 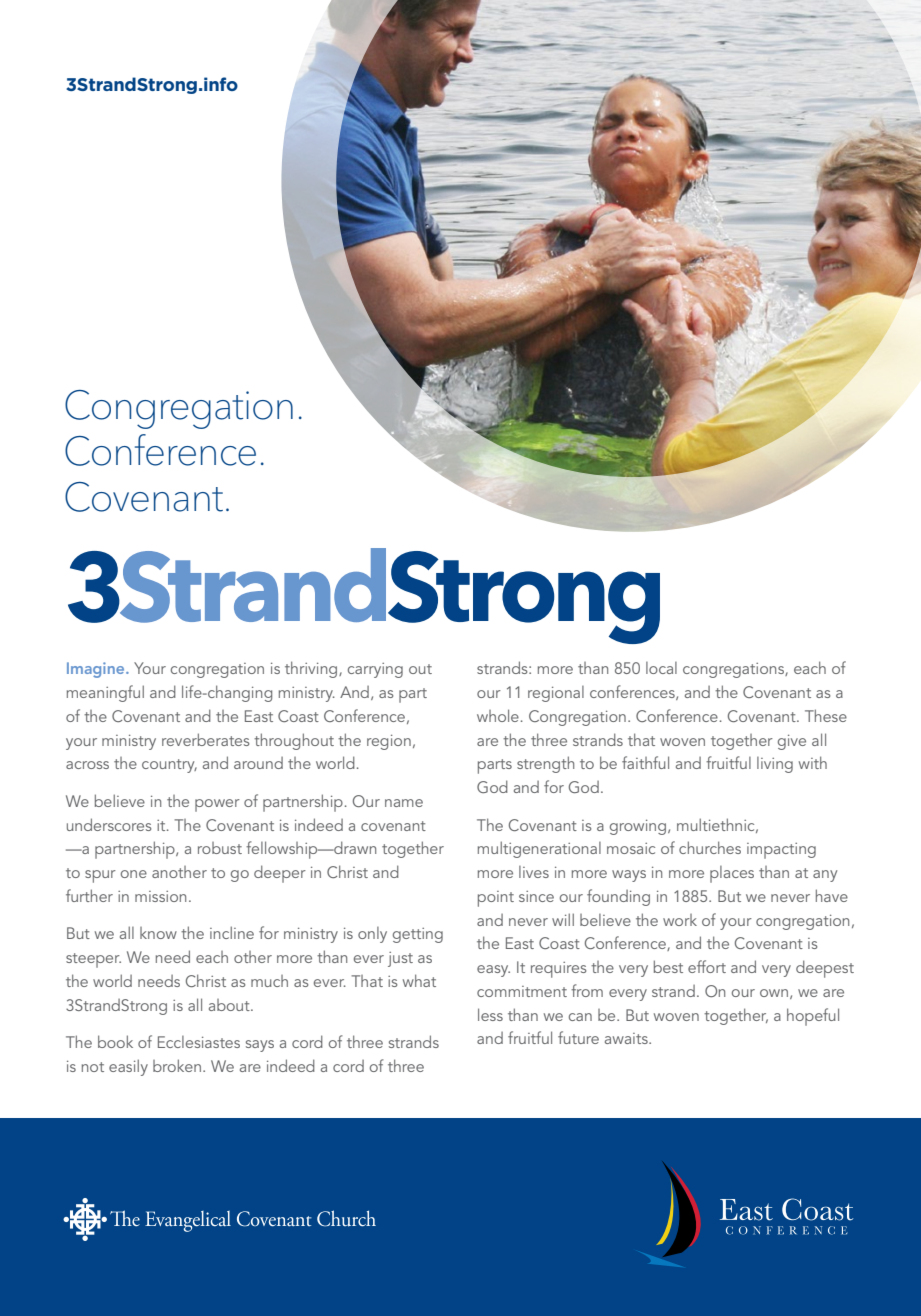 I want to click on name, so click(x=404, y=803).
